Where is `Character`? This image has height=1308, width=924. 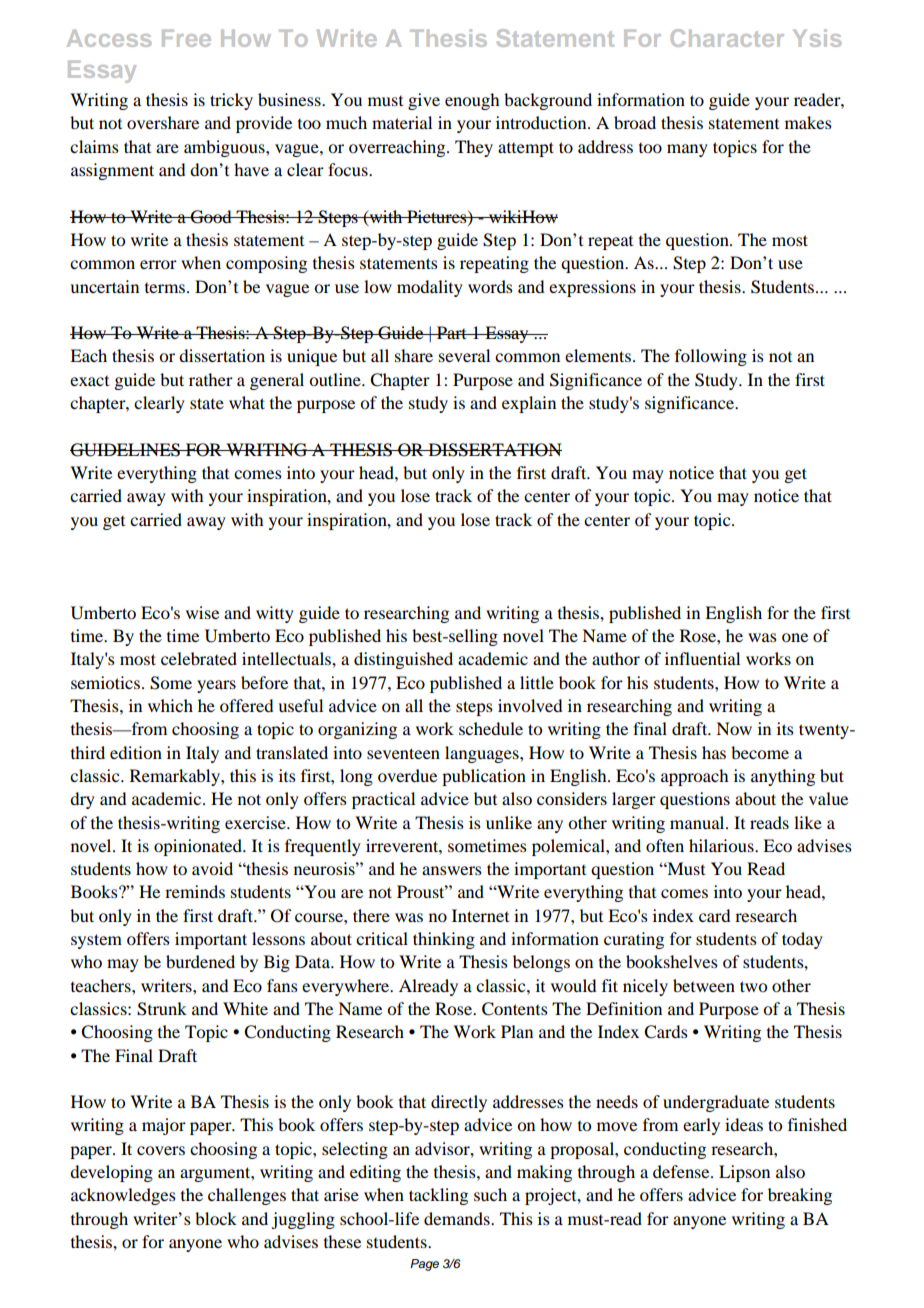
Character is located at coordinates (727, 38).
